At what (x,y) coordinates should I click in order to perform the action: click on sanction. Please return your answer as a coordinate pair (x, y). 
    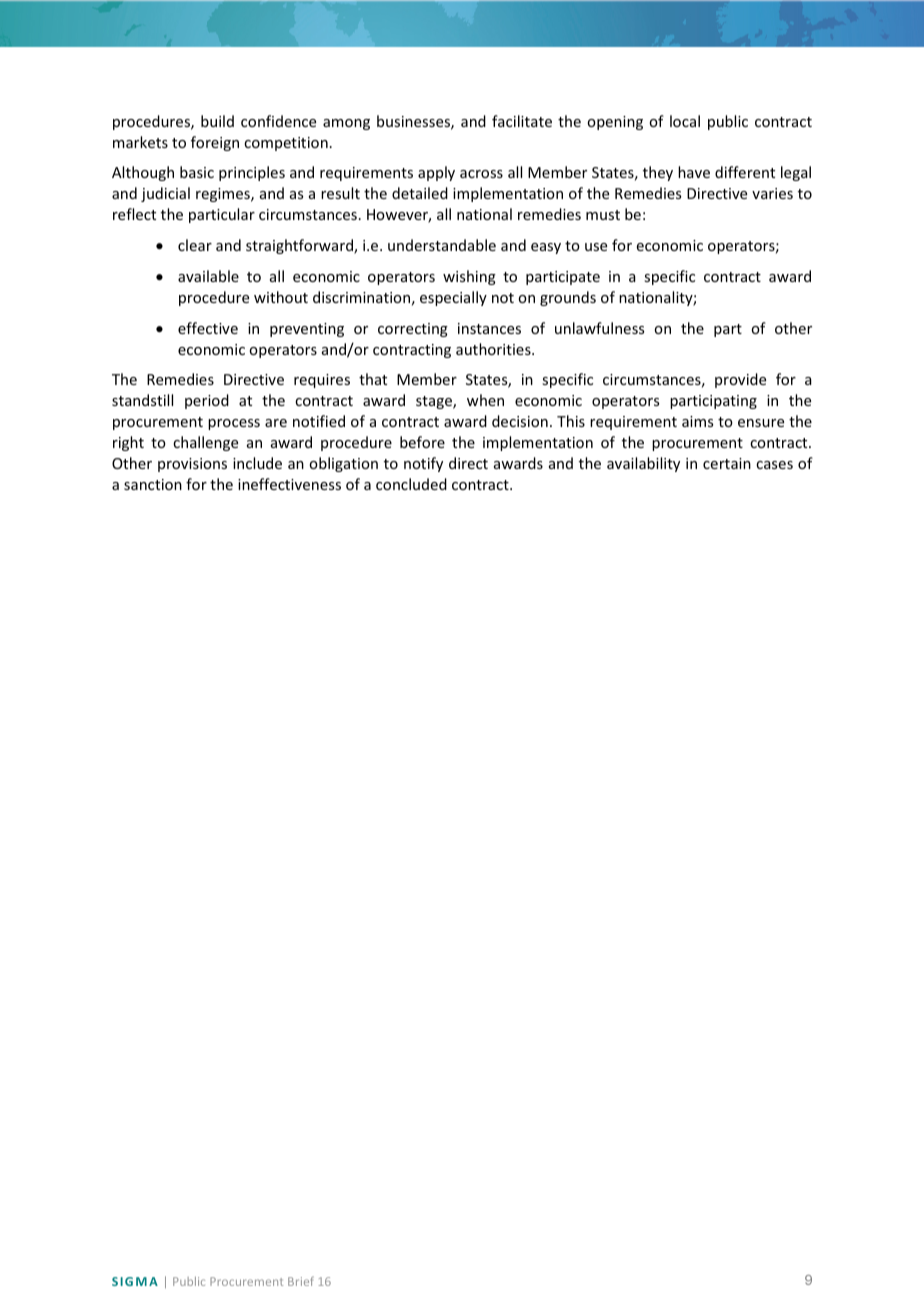
    Looking at the image, I should click on (153, 484).
